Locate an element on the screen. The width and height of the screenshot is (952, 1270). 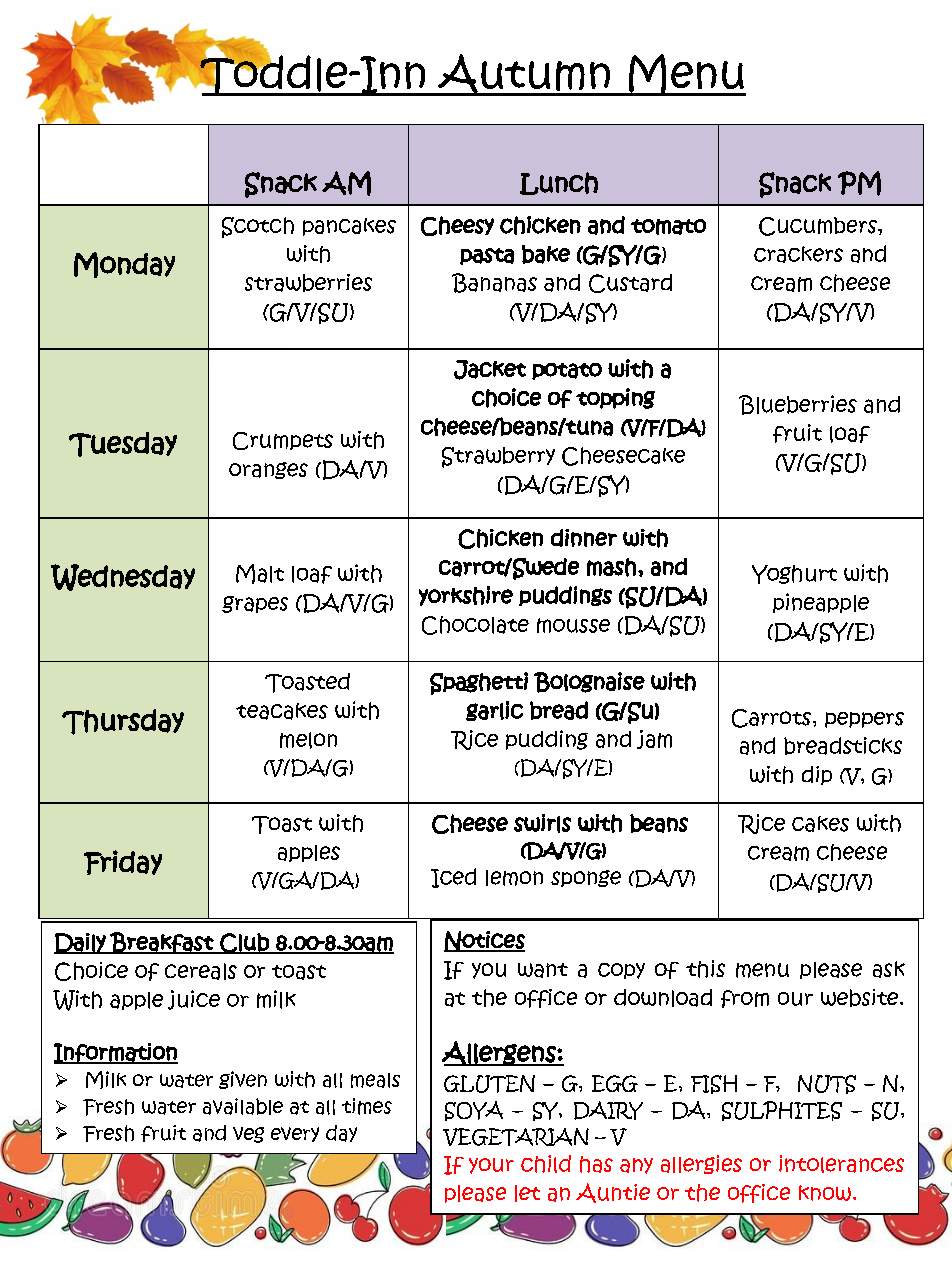
available is located at coordinates (243, 1106).
